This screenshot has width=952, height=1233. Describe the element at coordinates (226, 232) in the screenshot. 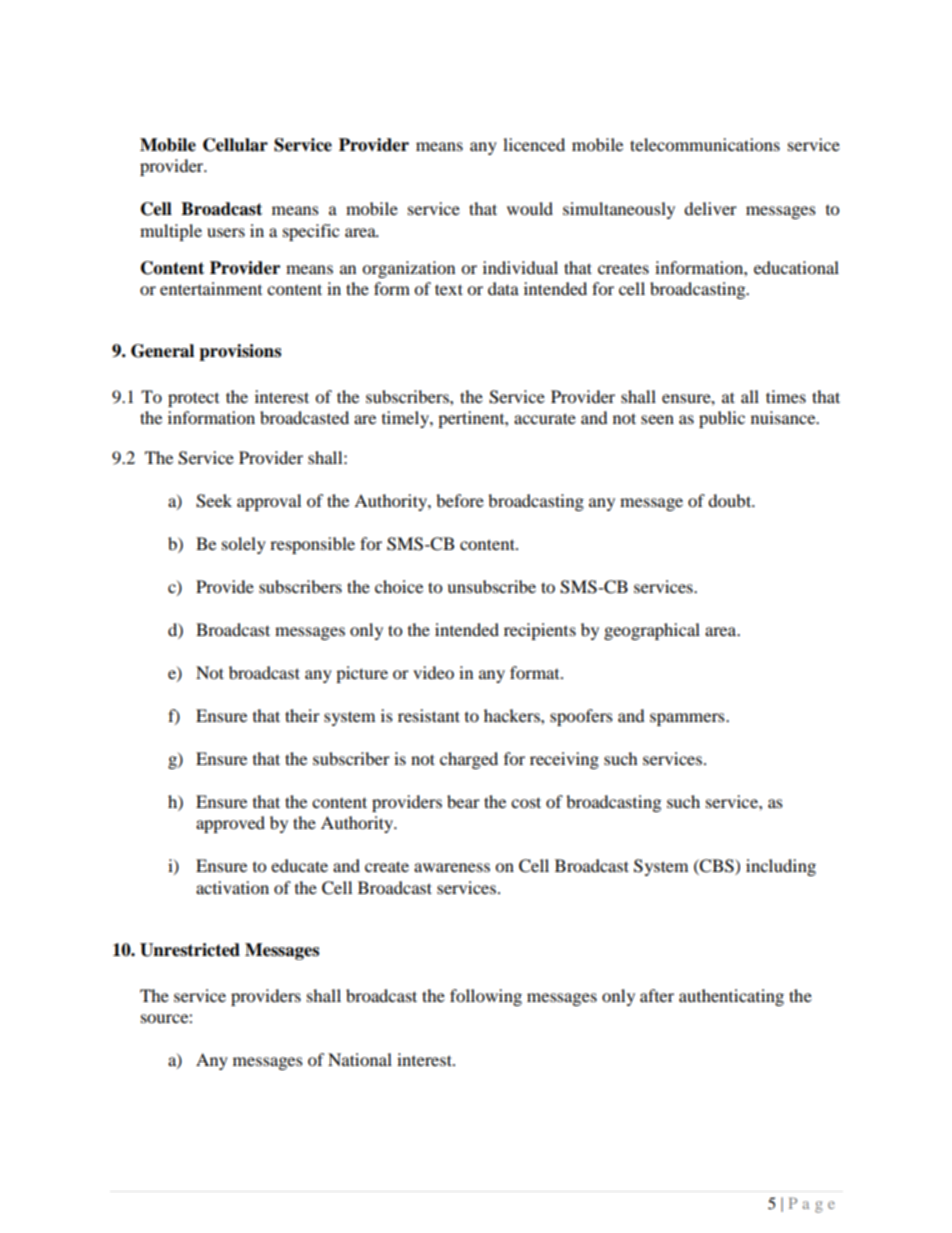

I see `users` at that location.
